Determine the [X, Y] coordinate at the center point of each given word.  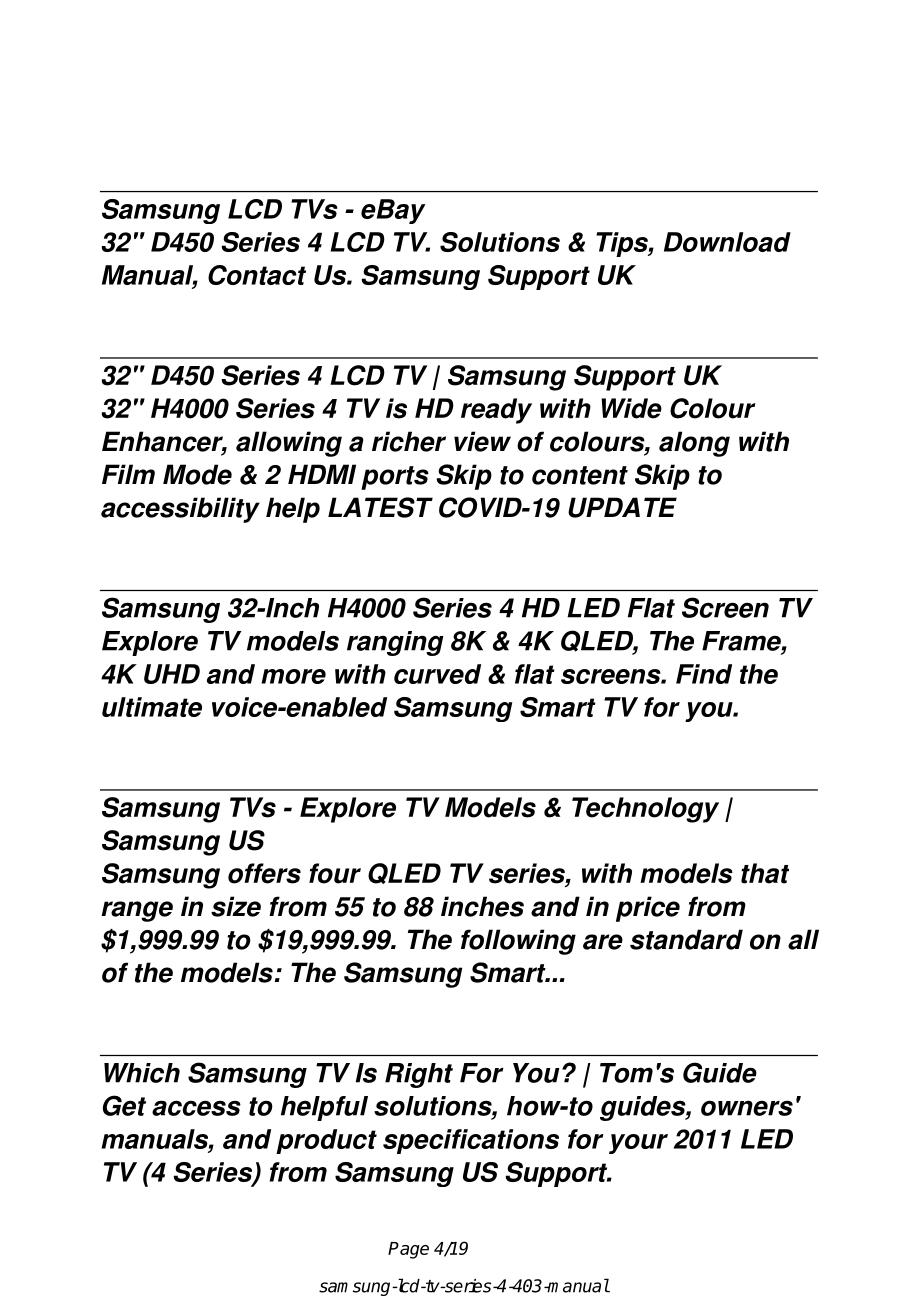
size [236, 906]
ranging [395, 643]
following [518, 942]
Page [408, 1250]
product [326, 1141]
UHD [172, 674]
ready [496, 411]
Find [704, 674]
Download [727, 242]
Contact [257, 275]
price [648, 909]
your [638, 1144]
